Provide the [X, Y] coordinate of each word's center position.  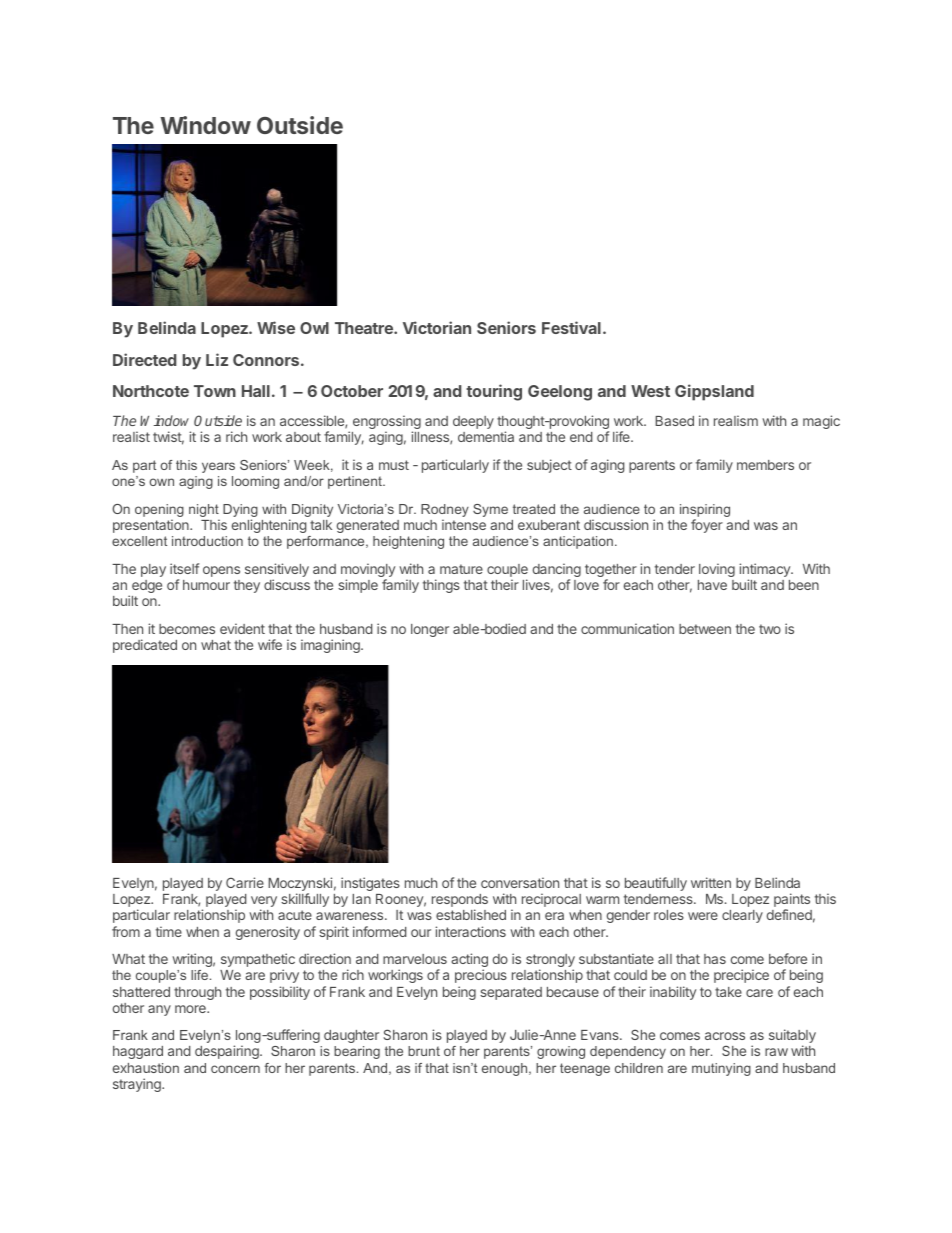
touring [494, 392]
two [770, 629]
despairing [228, 1052]
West [650, 391]
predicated [145, 646]
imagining [331, 646]
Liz [217, 359]
